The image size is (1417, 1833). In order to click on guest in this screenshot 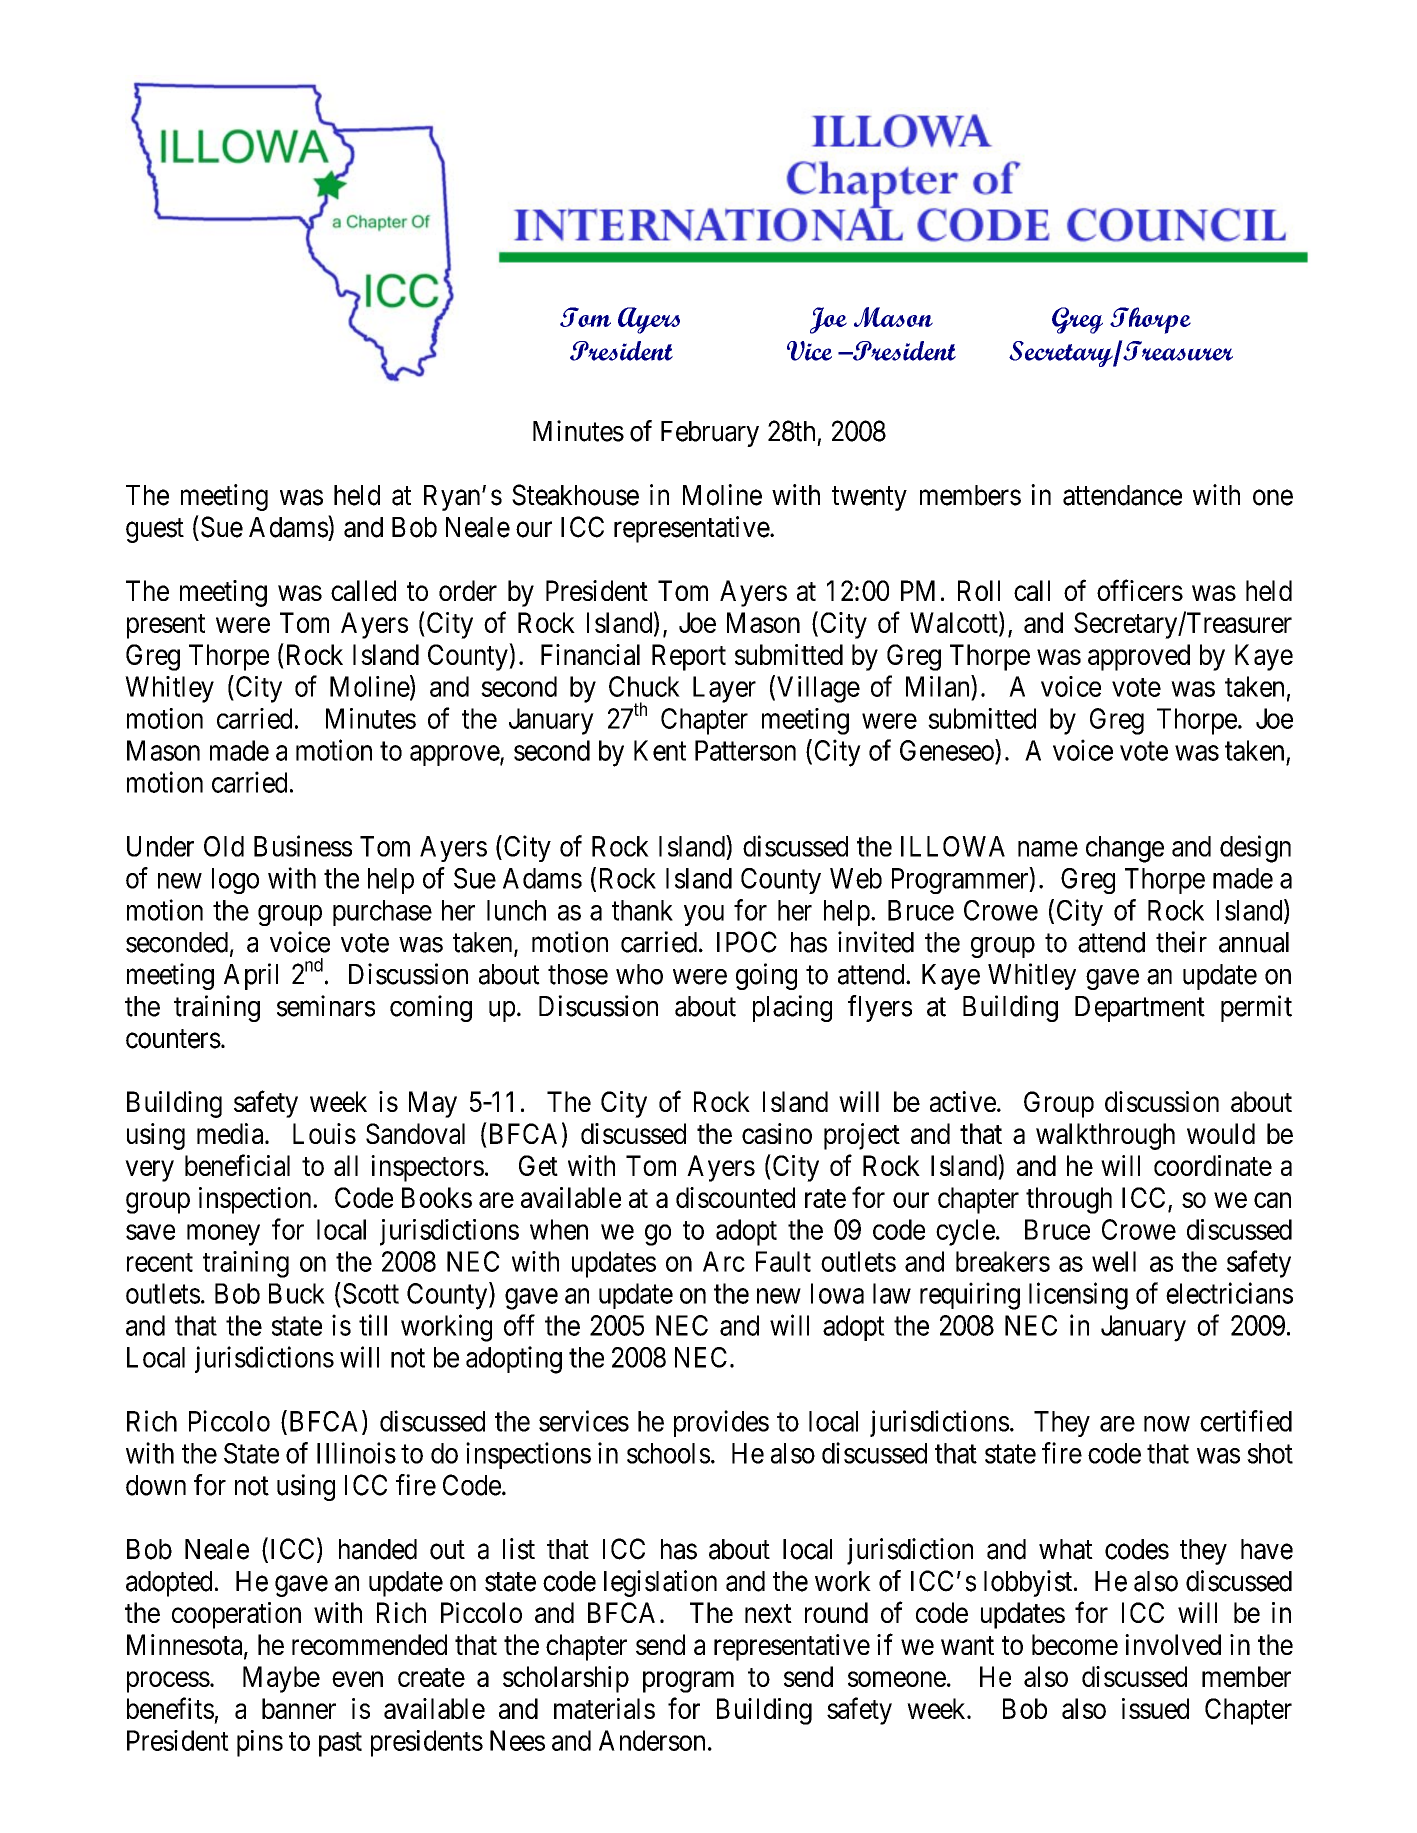, I will do `click(155, 530)`.
